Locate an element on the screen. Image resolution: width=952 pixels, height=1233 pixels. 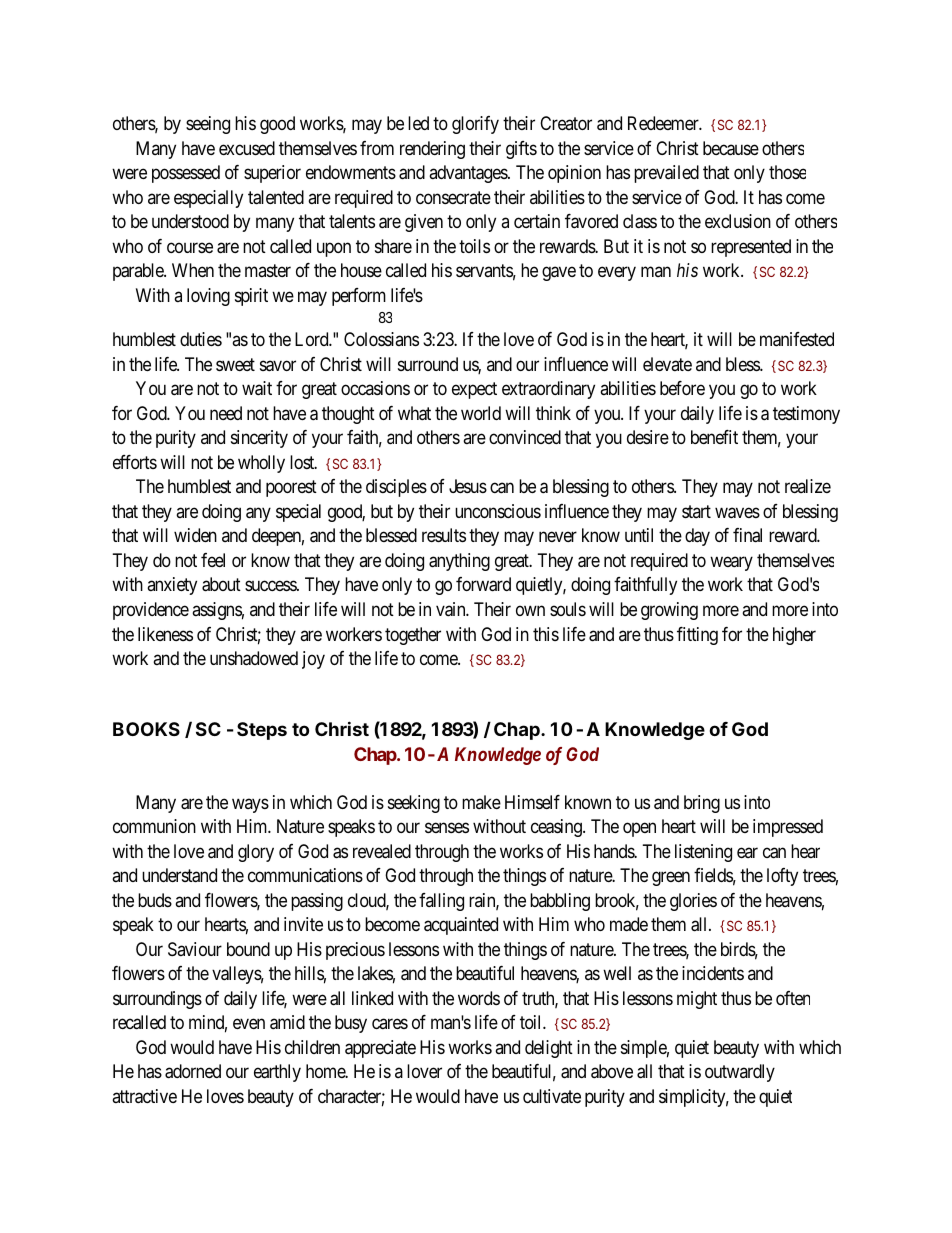
advantages is located at coordinates (469, 174).
